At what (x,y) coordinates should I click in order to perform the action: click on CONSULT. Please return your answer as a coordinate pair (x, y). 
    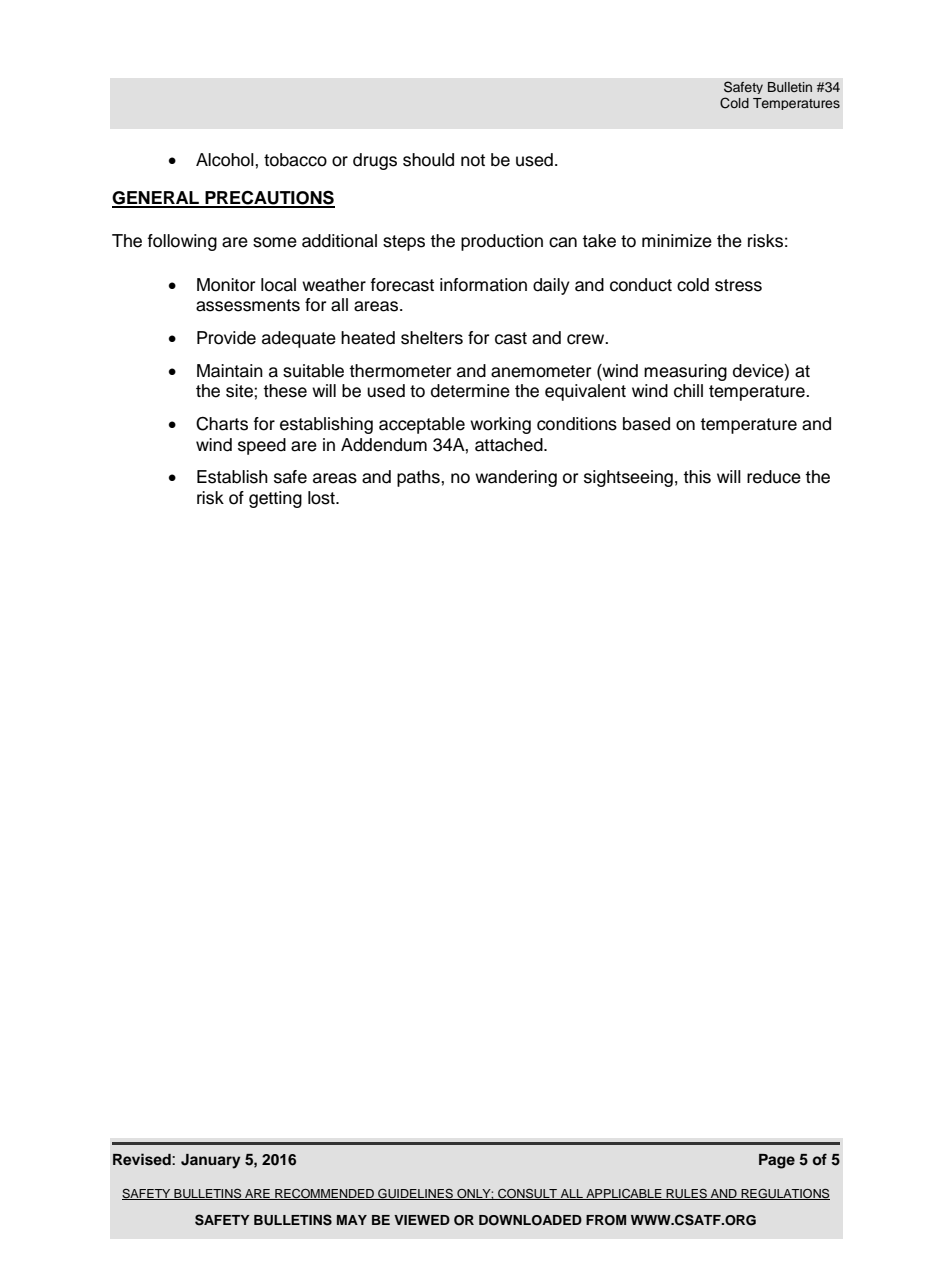
    Looking at the image, I should click on (528, 1194).
